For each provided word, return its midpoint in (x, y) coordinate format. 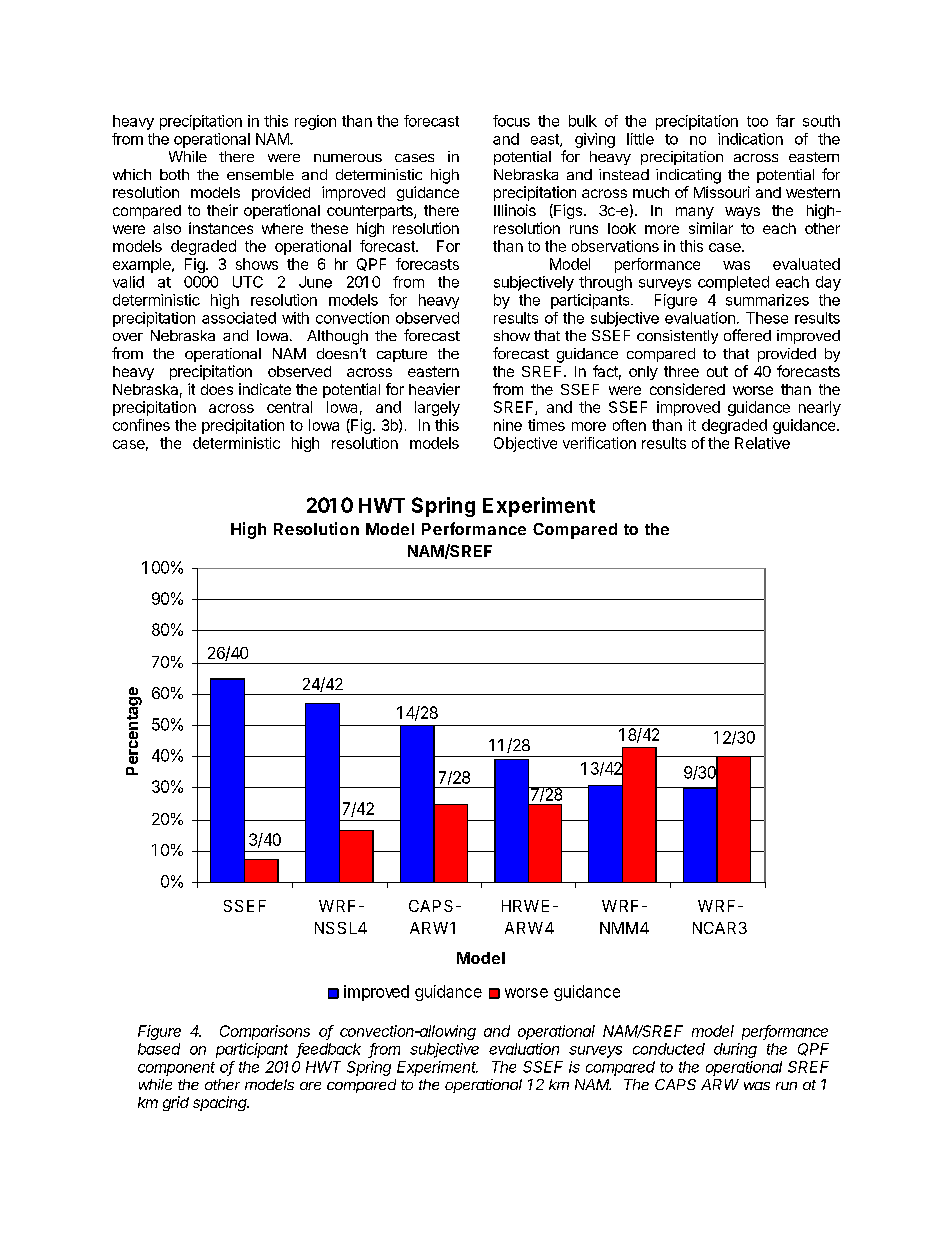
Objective (525, 444)
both (174, 174)
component (176, 1069)
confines (141, 425)
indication (750, 139)
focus (511, 121)
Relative (762, 443)
